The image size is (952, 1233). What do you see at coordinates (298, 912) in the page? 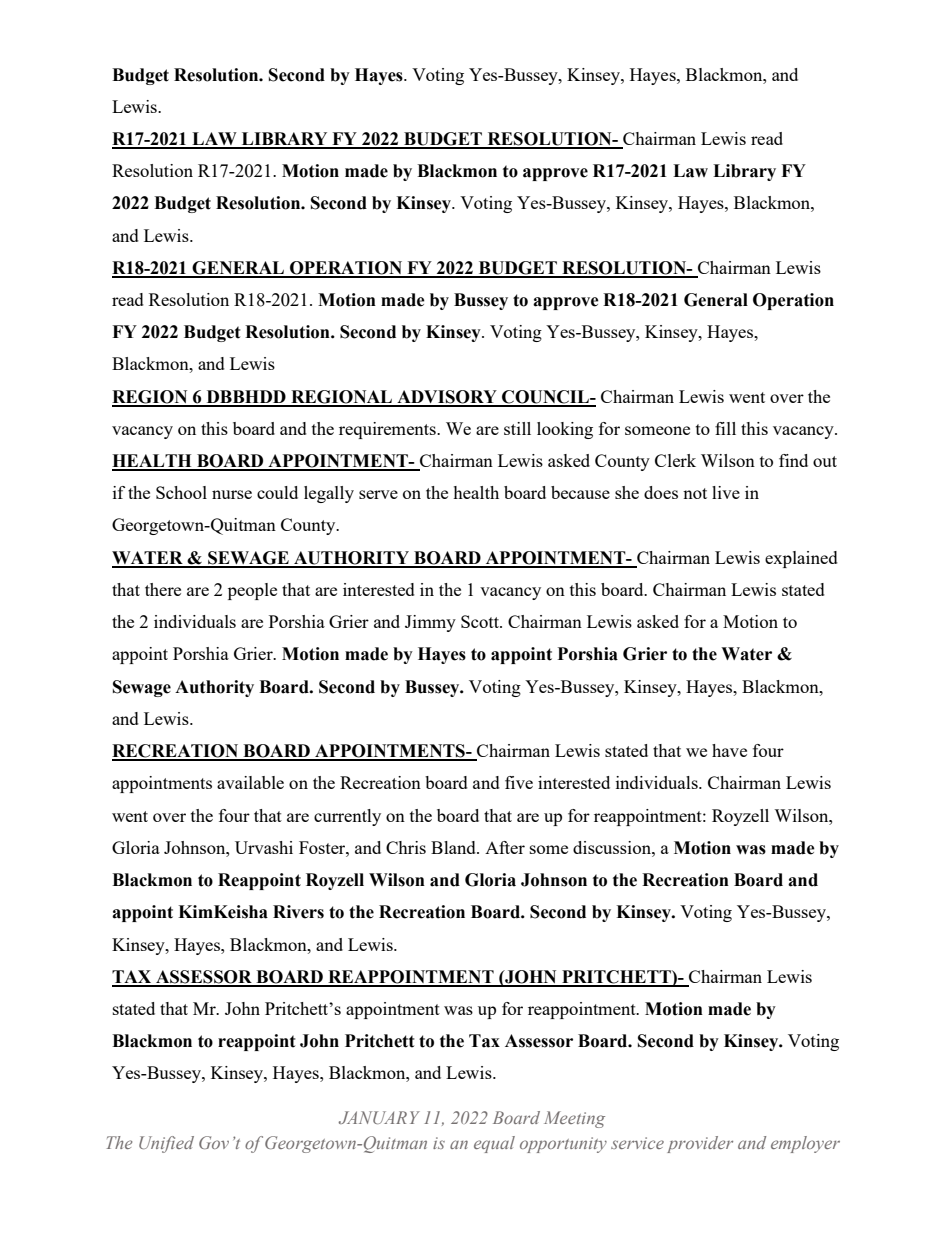
I see `Rivers` at bounding box center [298, 912].
